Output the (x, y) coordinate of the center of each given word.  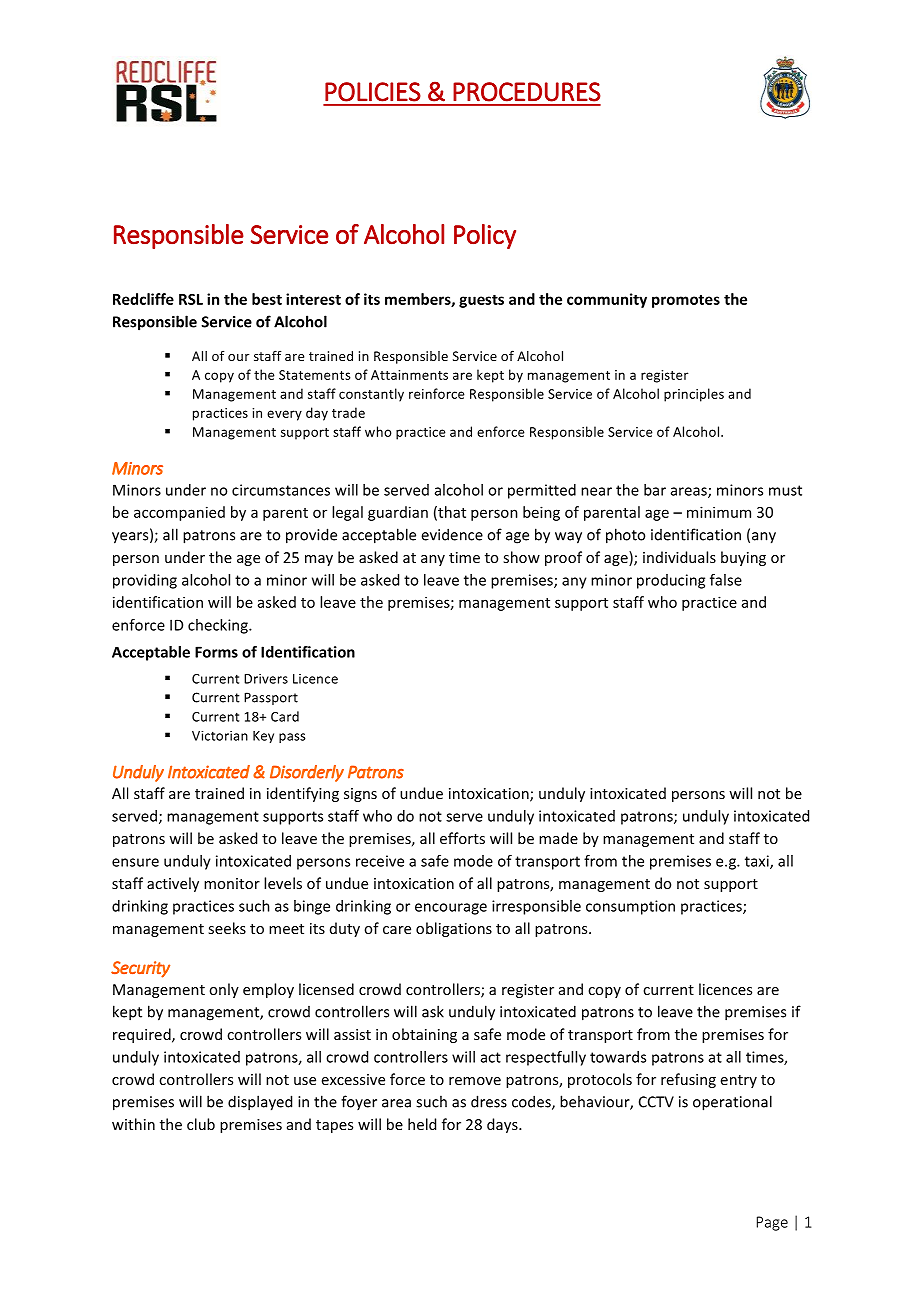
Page (772, 1223)
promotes (686, 301)
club (201, 1124)
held (422, 1124)
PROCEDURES (527, 92)
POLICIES (373, 92)
